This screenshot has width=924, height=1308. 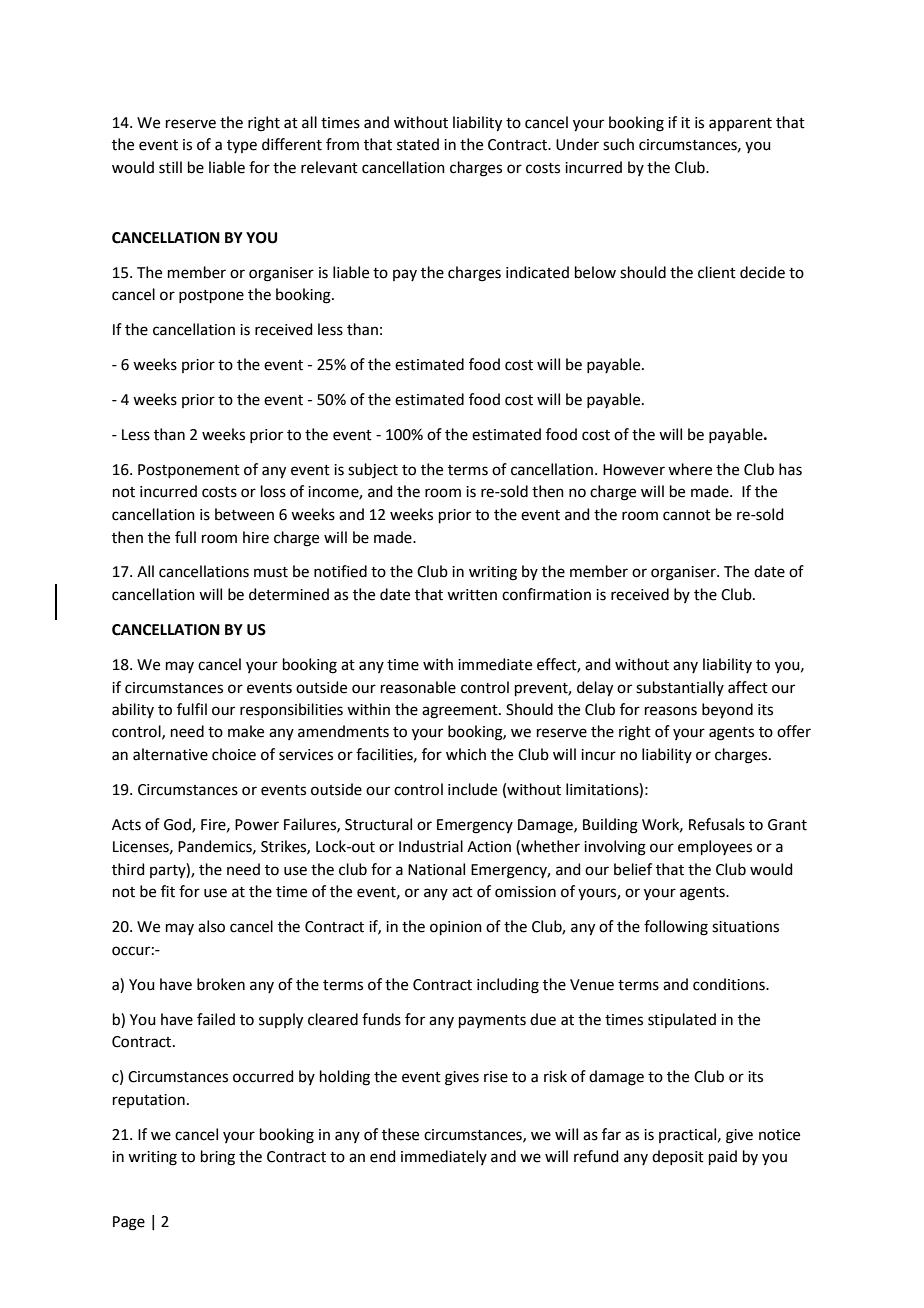 What do you see at coordinates (723, 1157) in the screenshot?
I see `paid` at bounding box center [723, 1157].
